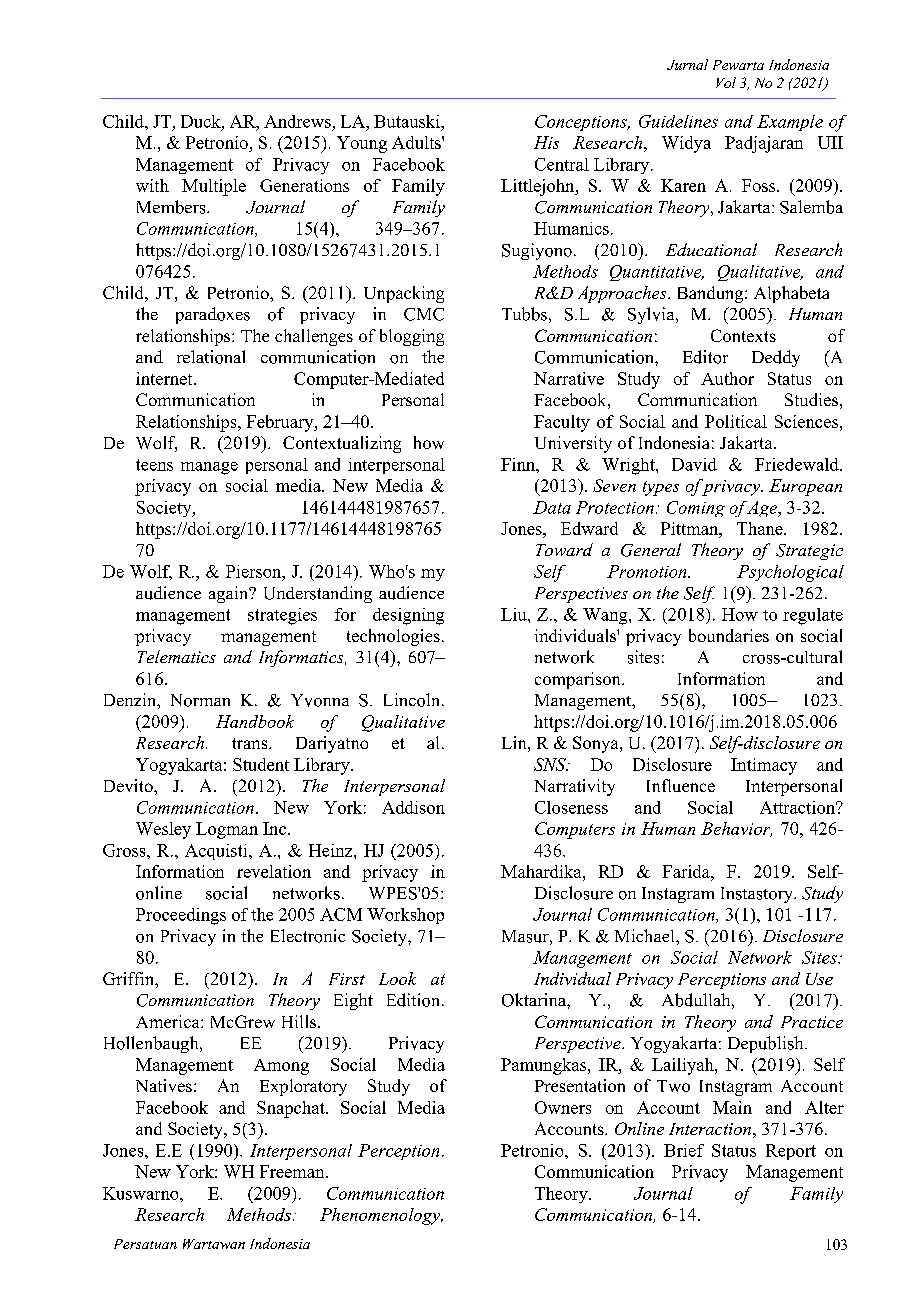 This page has width=924, height=1308. Describe the element at coordinates (412, 337) in the page. I see `blogging` at that location.
